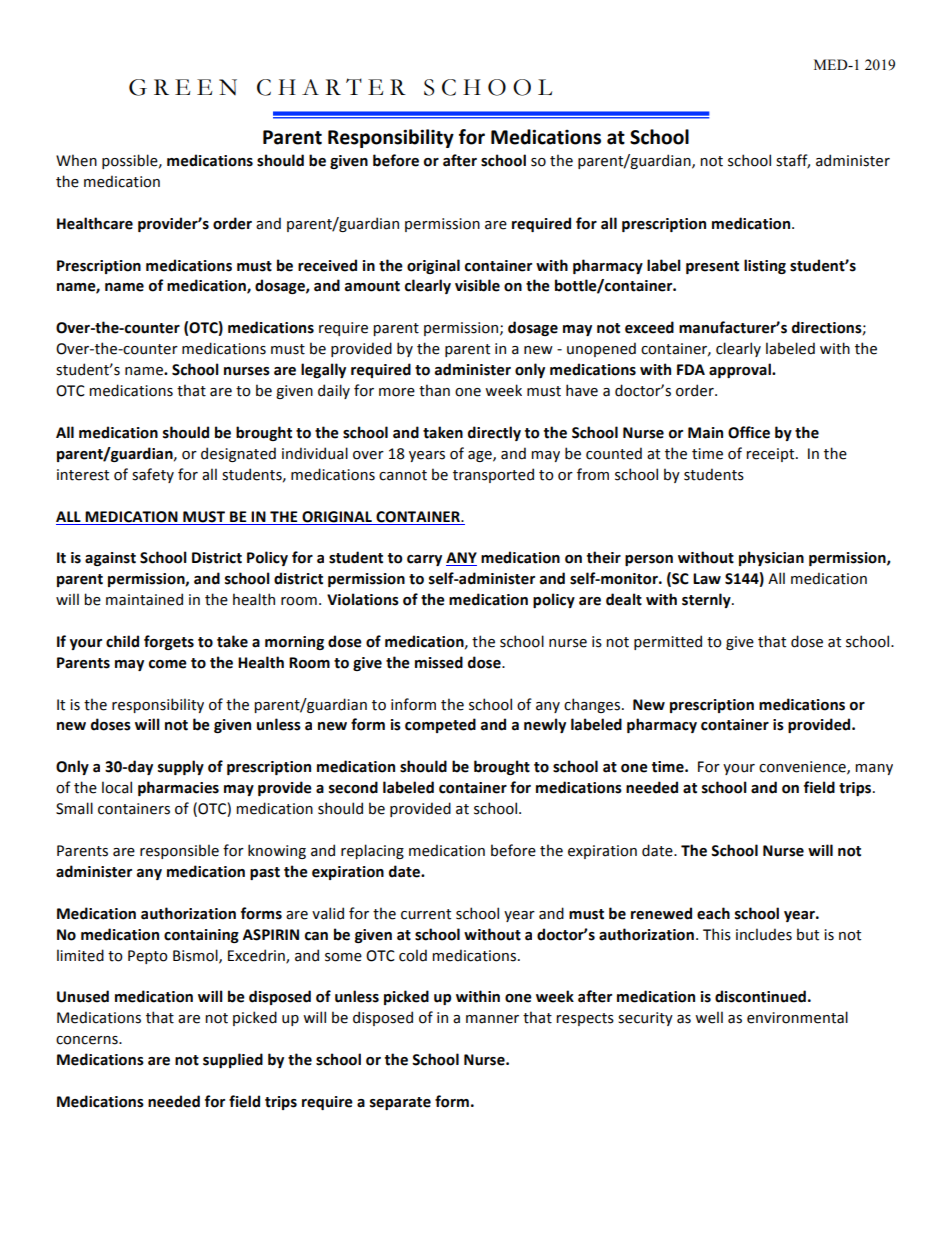 This screenshot has height=1233, width=952. What do you see at coordinates (492, 1019) in the screenshot?
I see `manner` at bounding box center [492, 1019].
